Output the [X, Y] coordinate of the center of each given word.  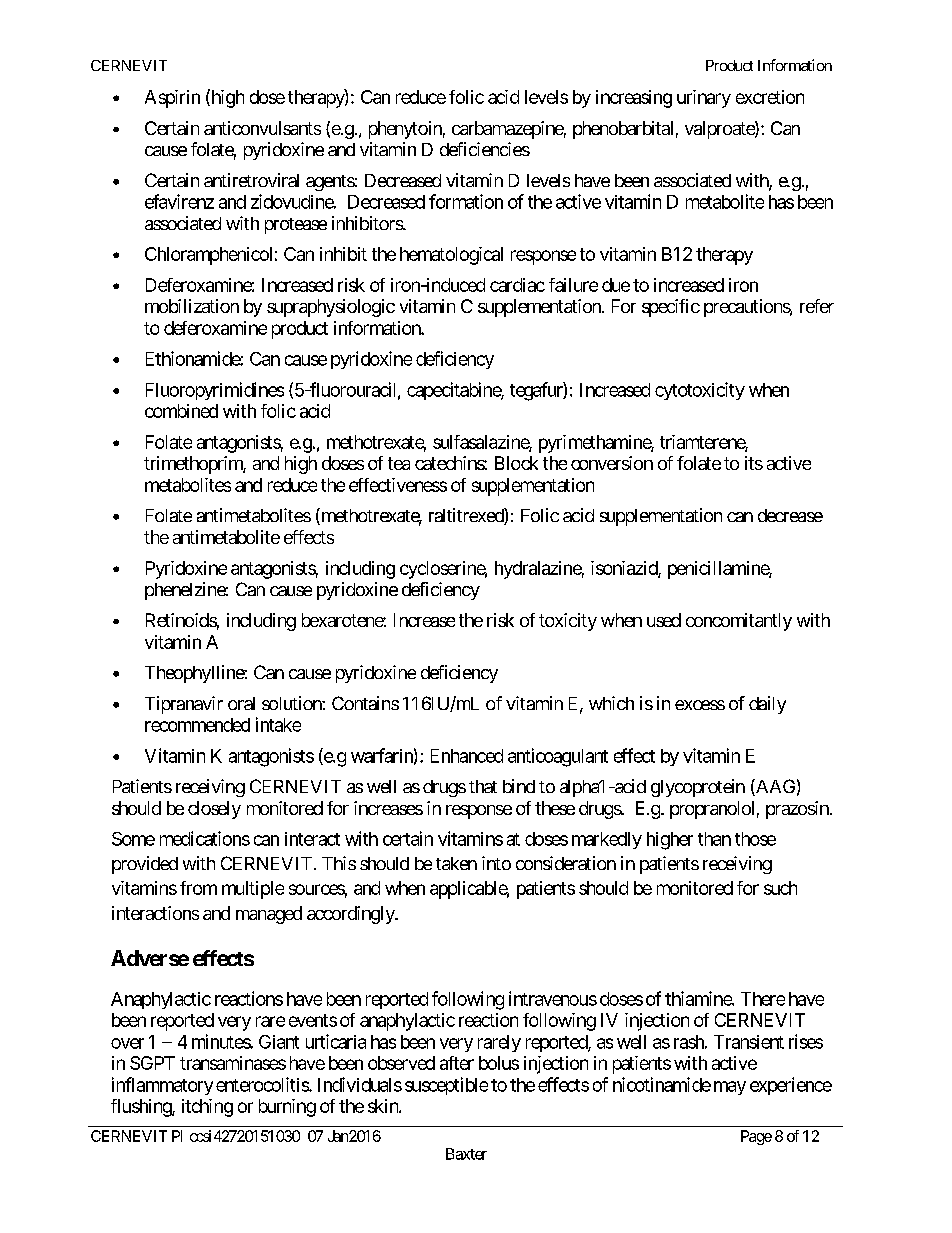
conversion [612, 463]
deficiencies [485, 149]
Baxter [466, 1154]
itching [207, 1108]
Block [516, 463]
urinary [704, 99]
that [483, 786]
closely [214, 810]
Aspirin [172, 99]
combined [181, 411]
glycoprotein [698, 788]
